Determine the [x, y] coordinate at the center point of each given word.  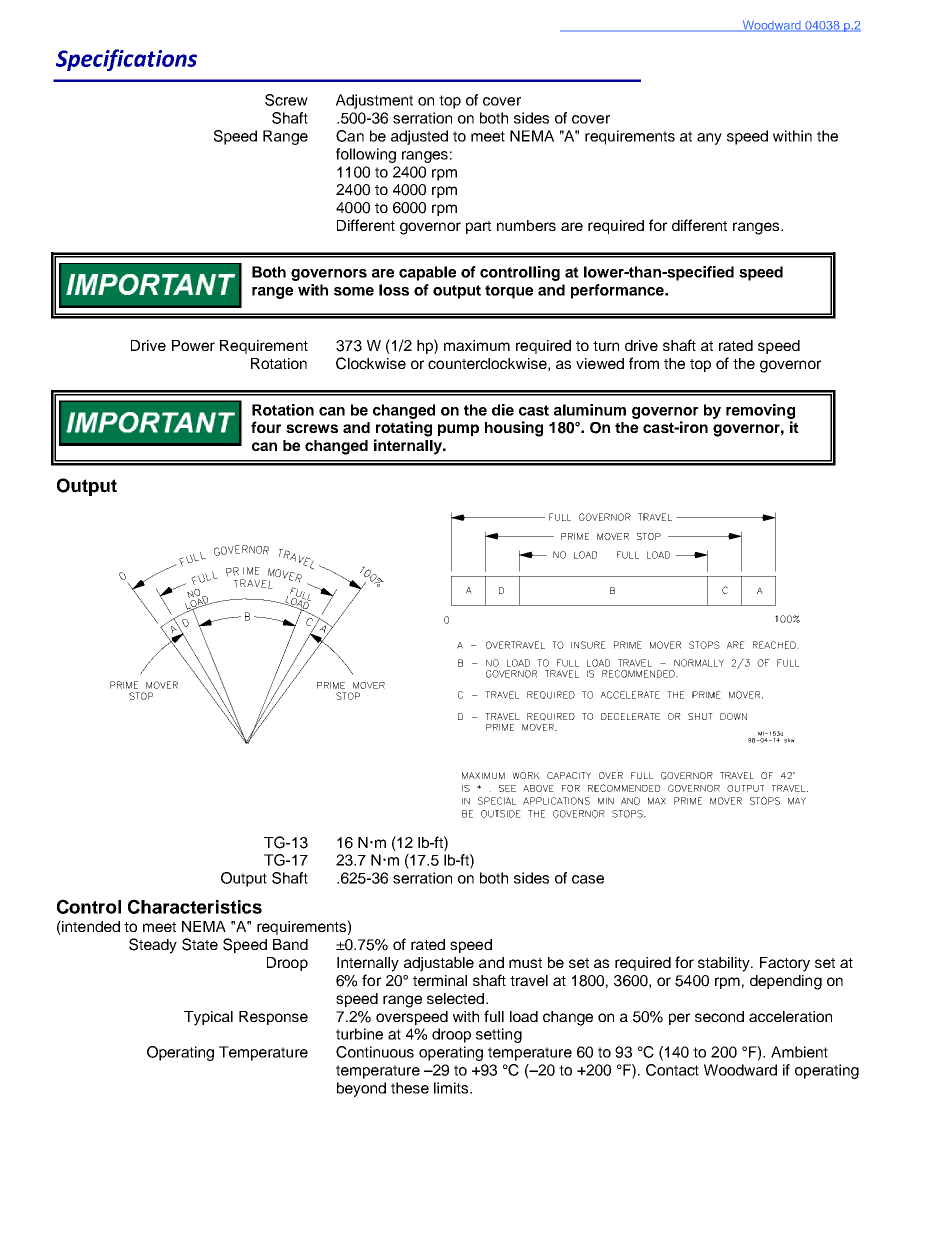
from [644, 363]
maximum [477, 345]
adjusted [419, 137]
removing [760, 411]
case [588, 879]
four [266, 427]
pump [458, 430]
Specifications [126, 60]
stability [725, 964]
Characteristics [195, 906]
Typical [208, 1018]
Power [193, 345]
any [709, 139]
